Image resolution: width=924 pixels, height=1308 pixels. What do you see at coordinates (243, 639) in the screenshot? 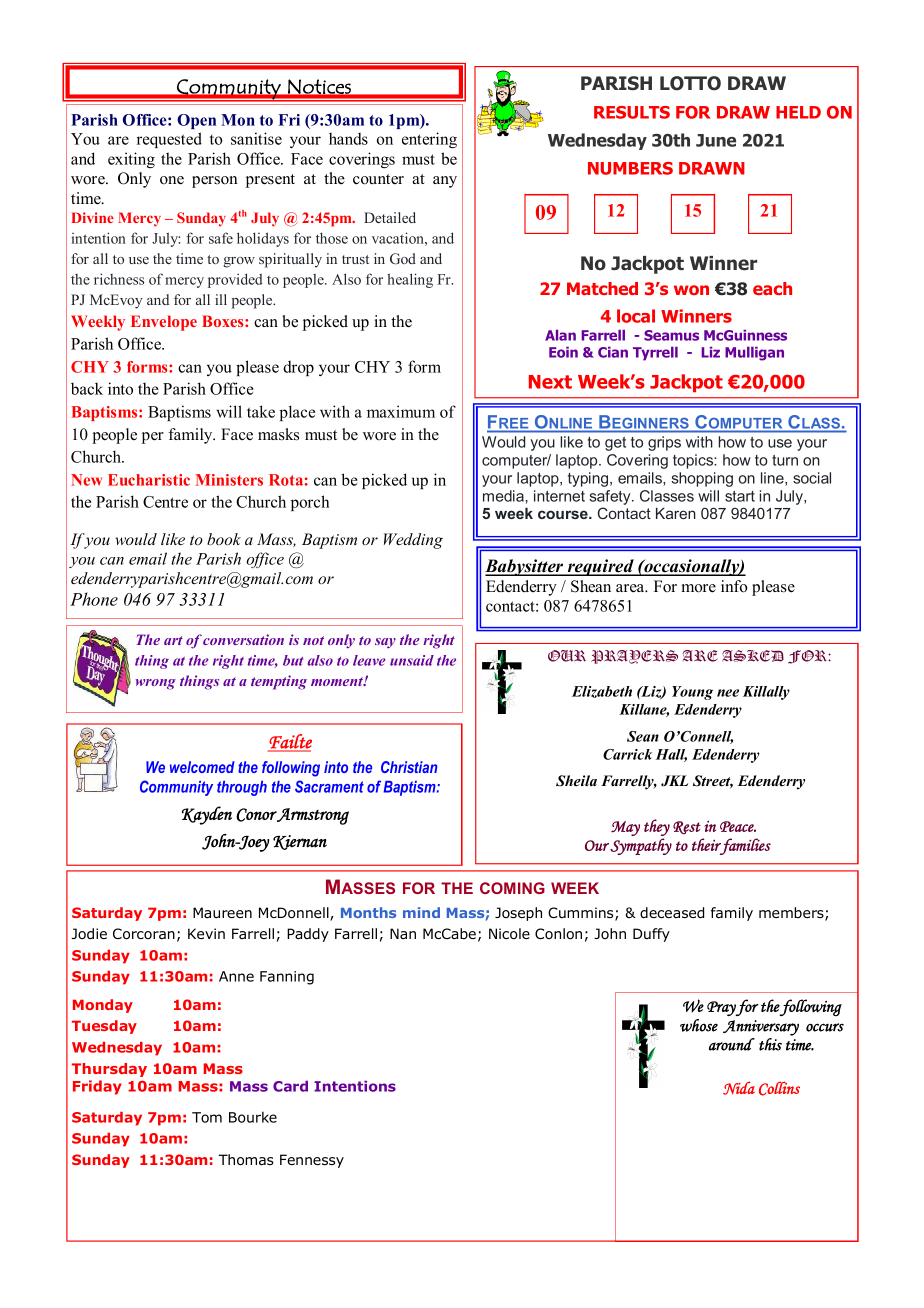
I see `conversation` at bounding box center [243, 639].
